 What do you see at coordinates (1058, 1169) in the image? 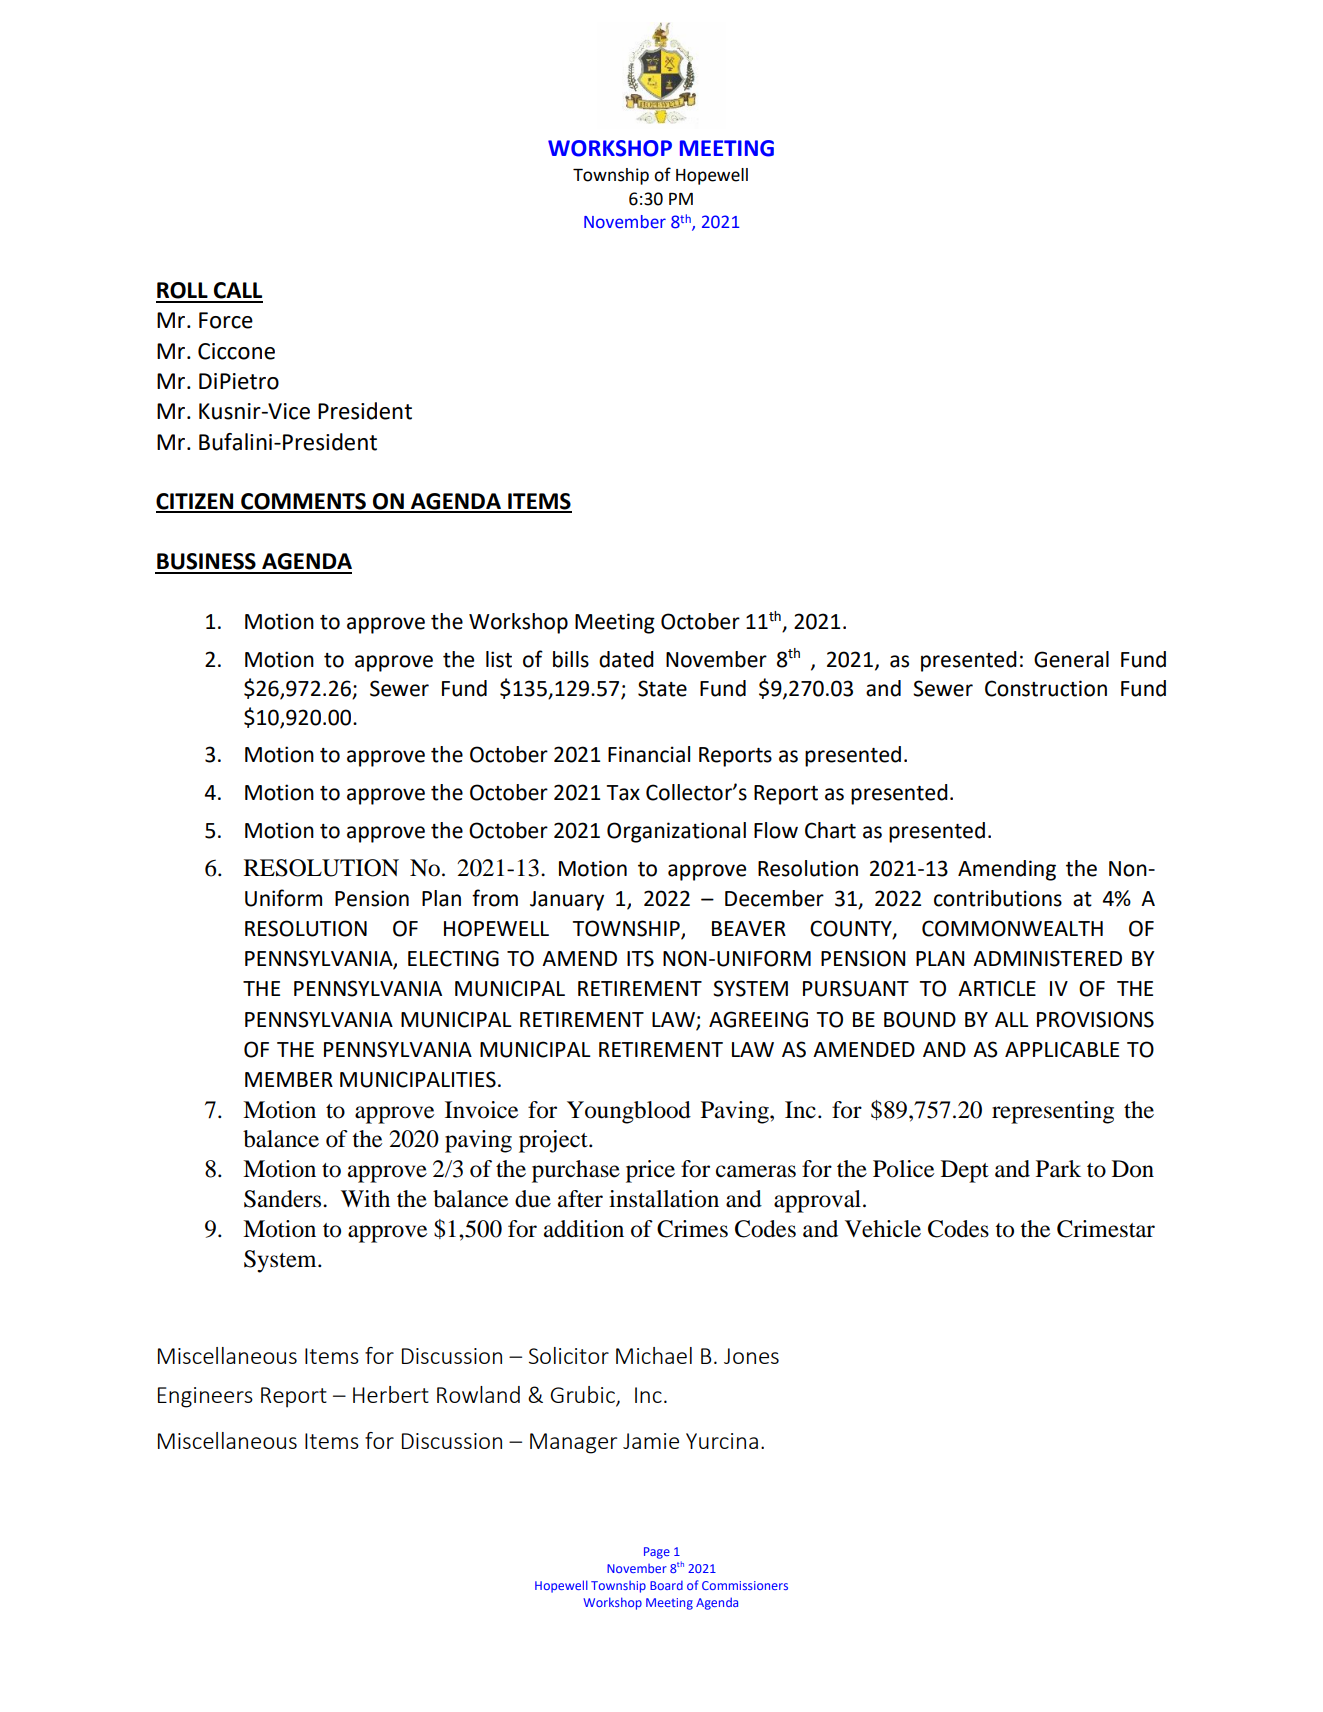
I see `Park` at bounding box center [1058, 1169].
